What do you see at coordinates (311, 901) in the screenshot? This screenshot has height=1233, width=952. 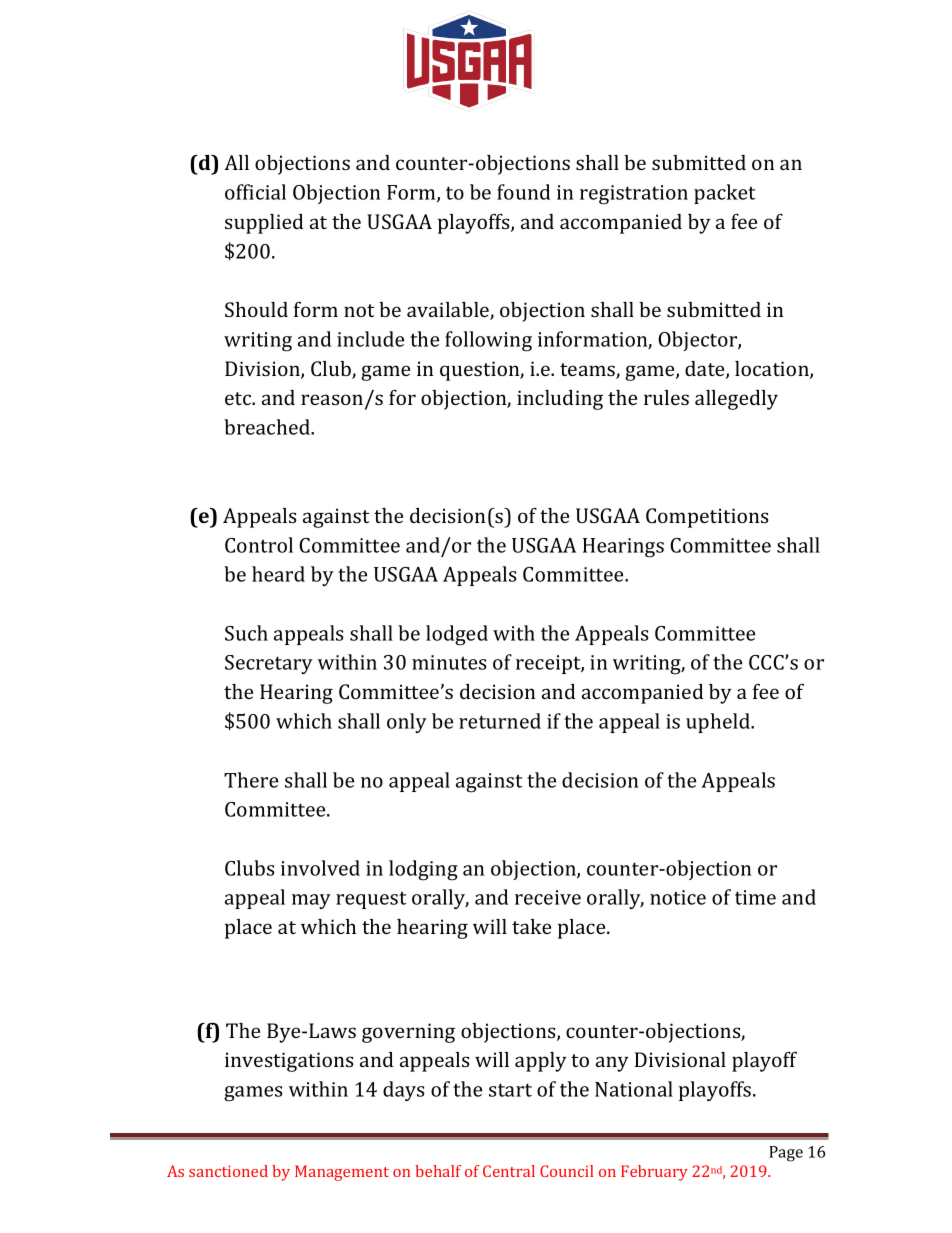 I see `may` at bounding box center [311, 901].
